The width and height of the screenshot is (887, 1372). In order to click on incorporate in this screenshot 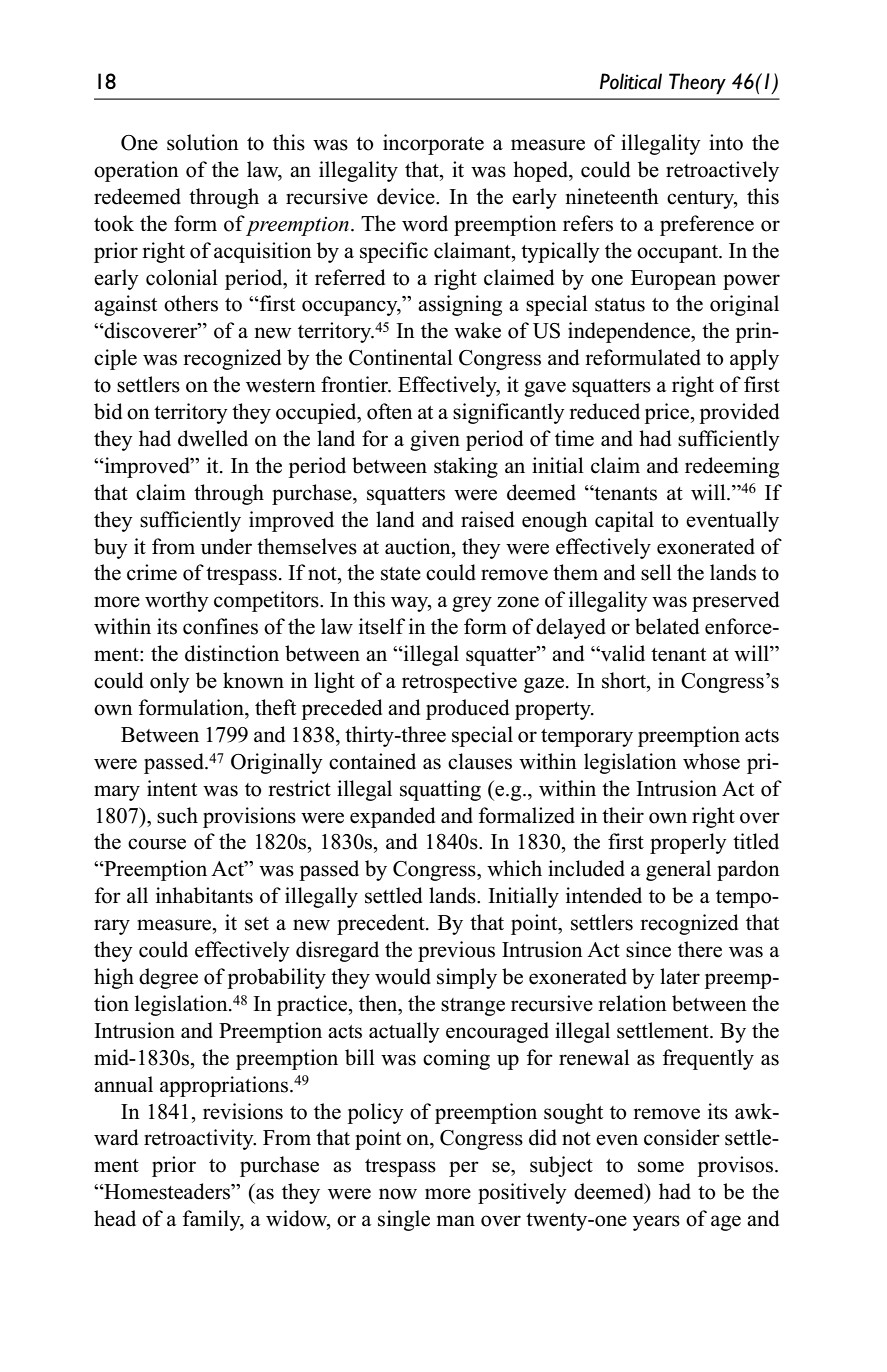, I will do `click(433, 144)`.
